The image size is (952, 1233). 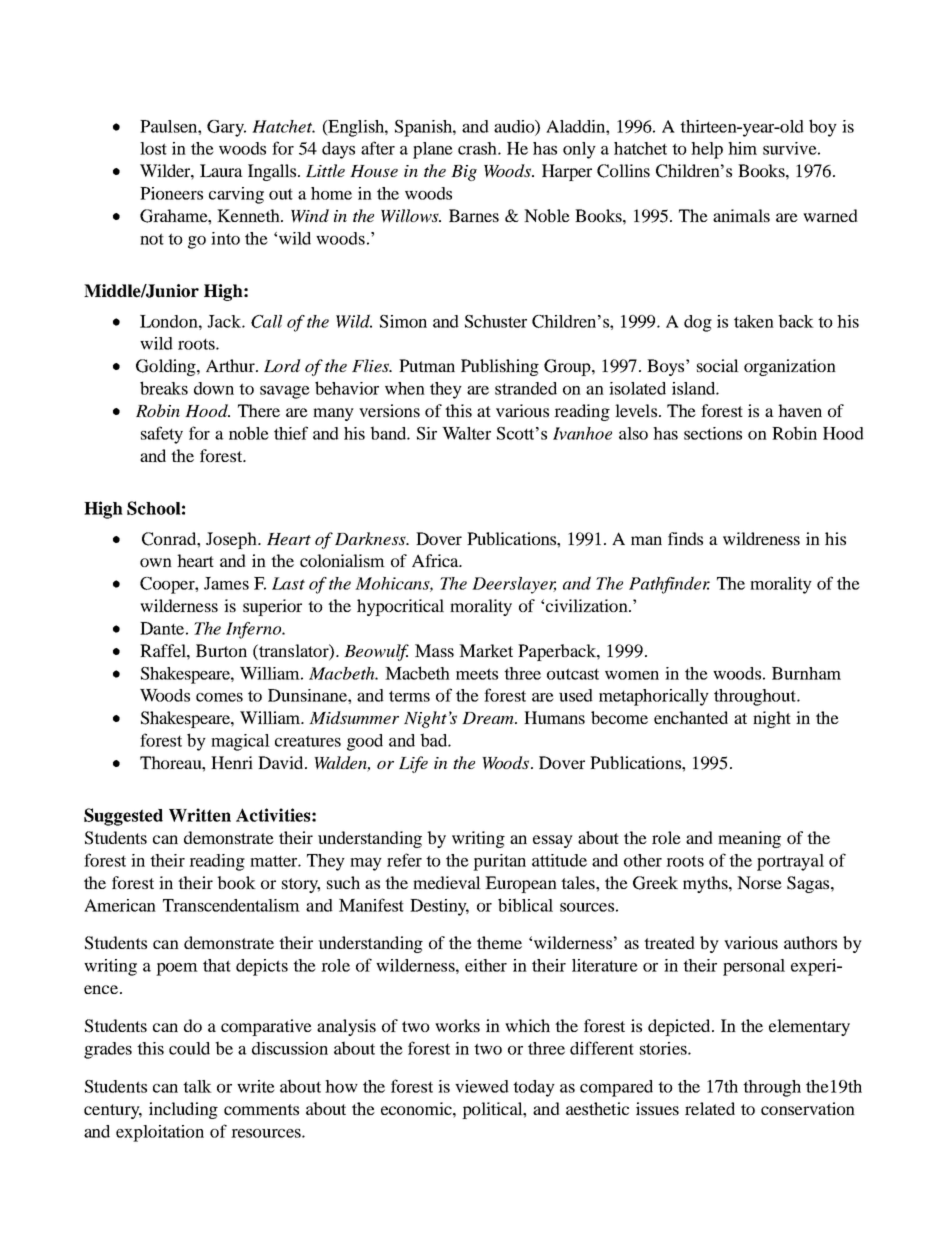 I want to click on including, so click(x=183, y=1110).
